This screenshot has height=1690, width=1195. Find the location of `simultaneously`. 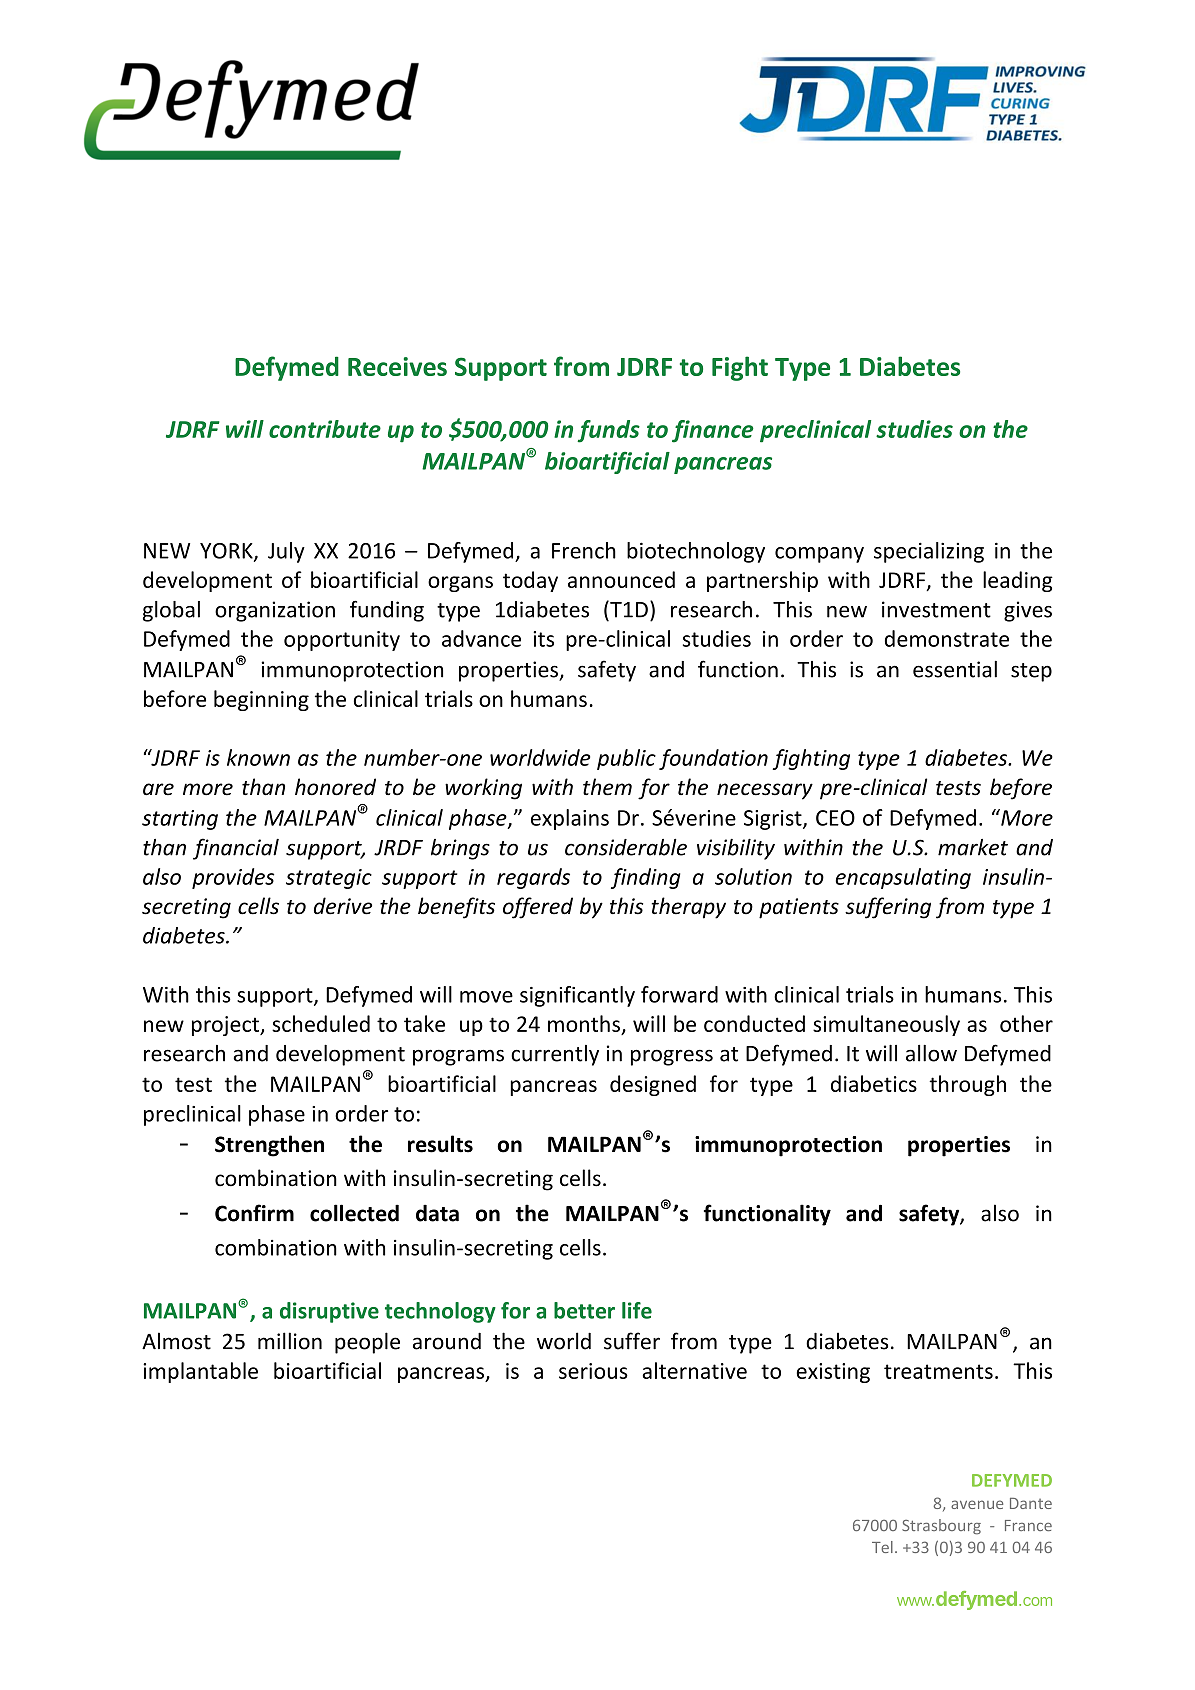

simultaneously is located at coordinates (886, 1025).
